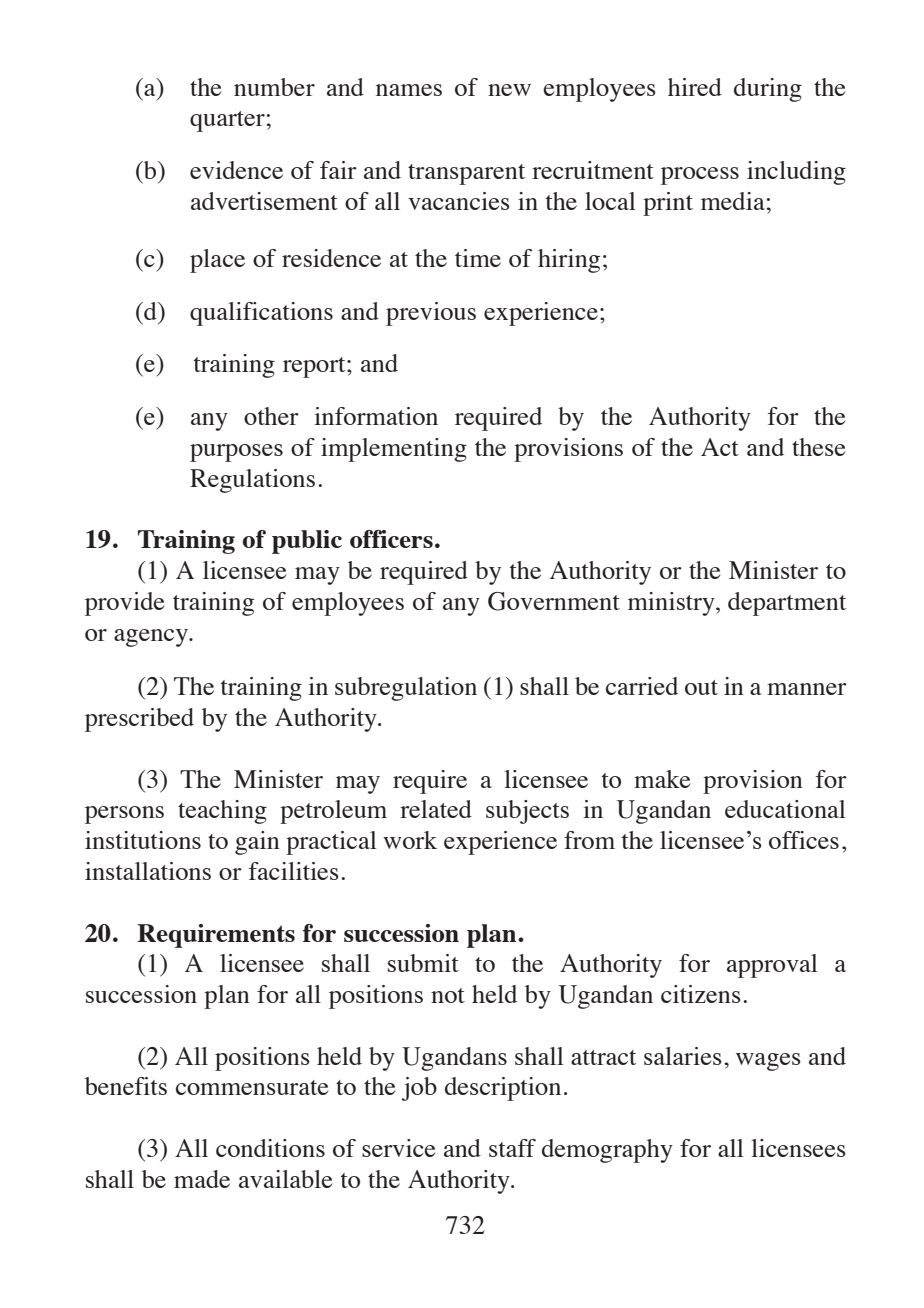 The height and width of the screenshot is (1308, 924). I want to click on new, so click(509, 90).
